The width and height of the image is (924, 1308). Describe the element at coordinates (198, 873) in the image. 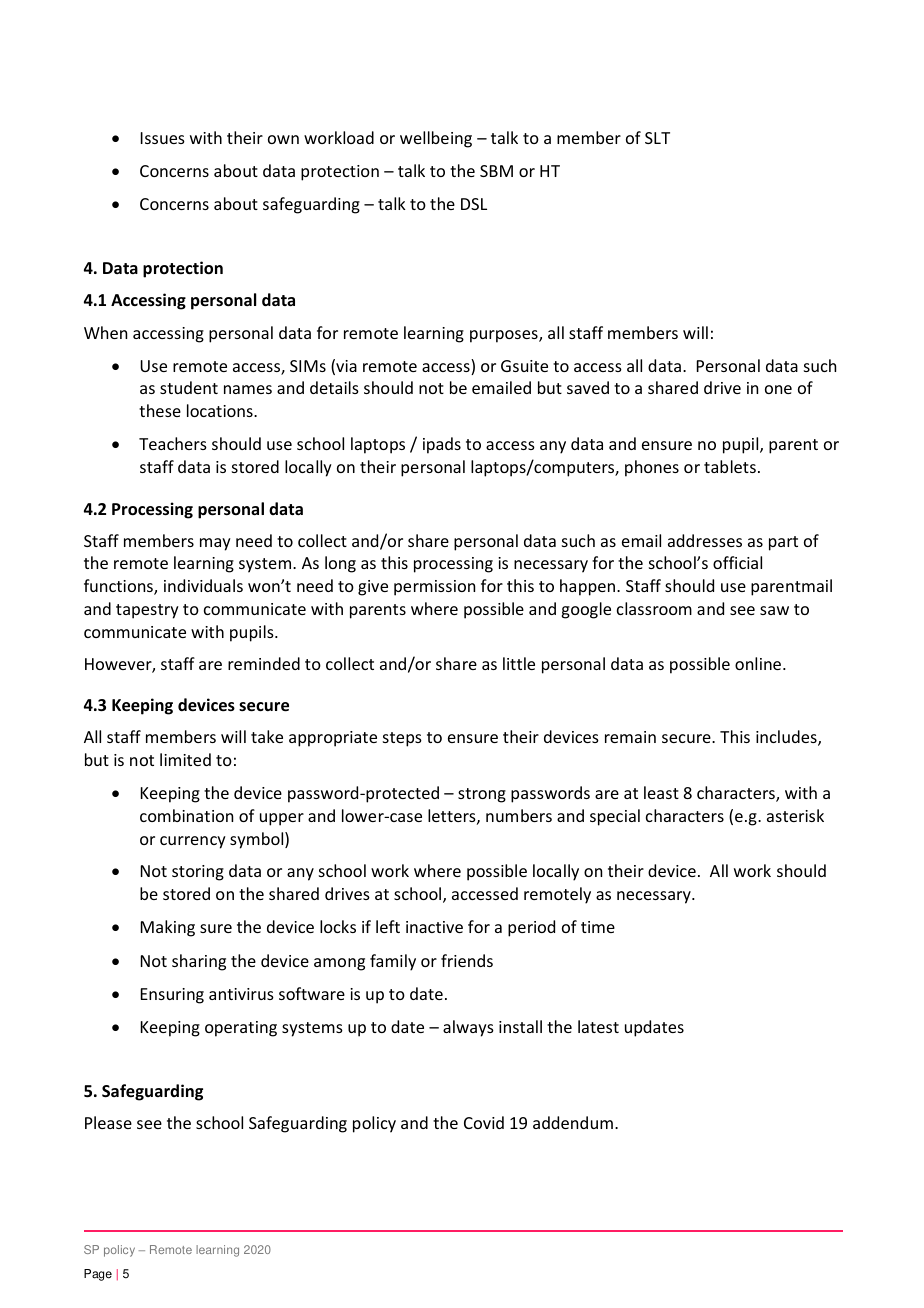

I see `storing` at that location.
